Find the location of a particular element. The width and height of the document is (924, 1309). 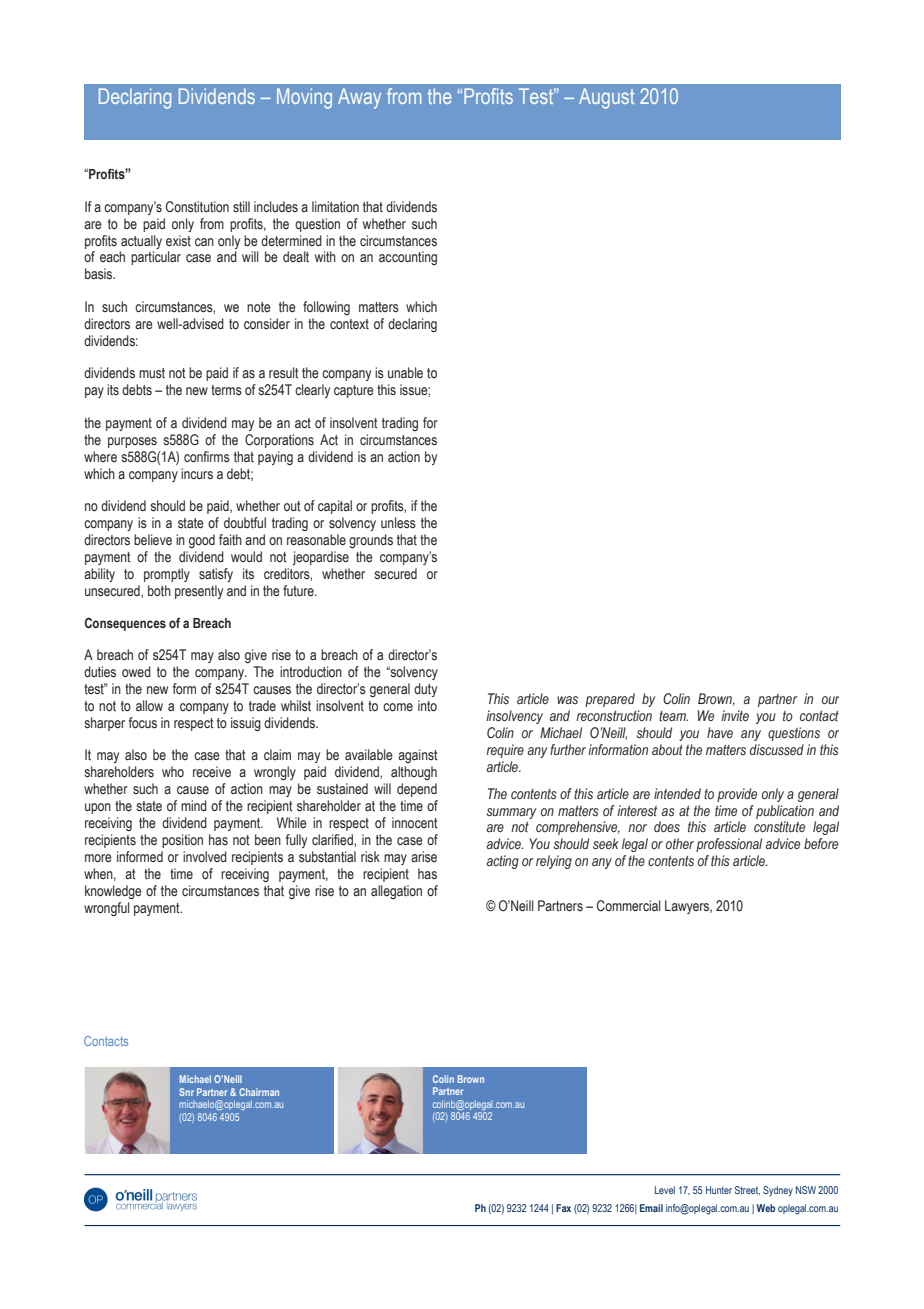

accounting is located at coordinates (408, 258).
